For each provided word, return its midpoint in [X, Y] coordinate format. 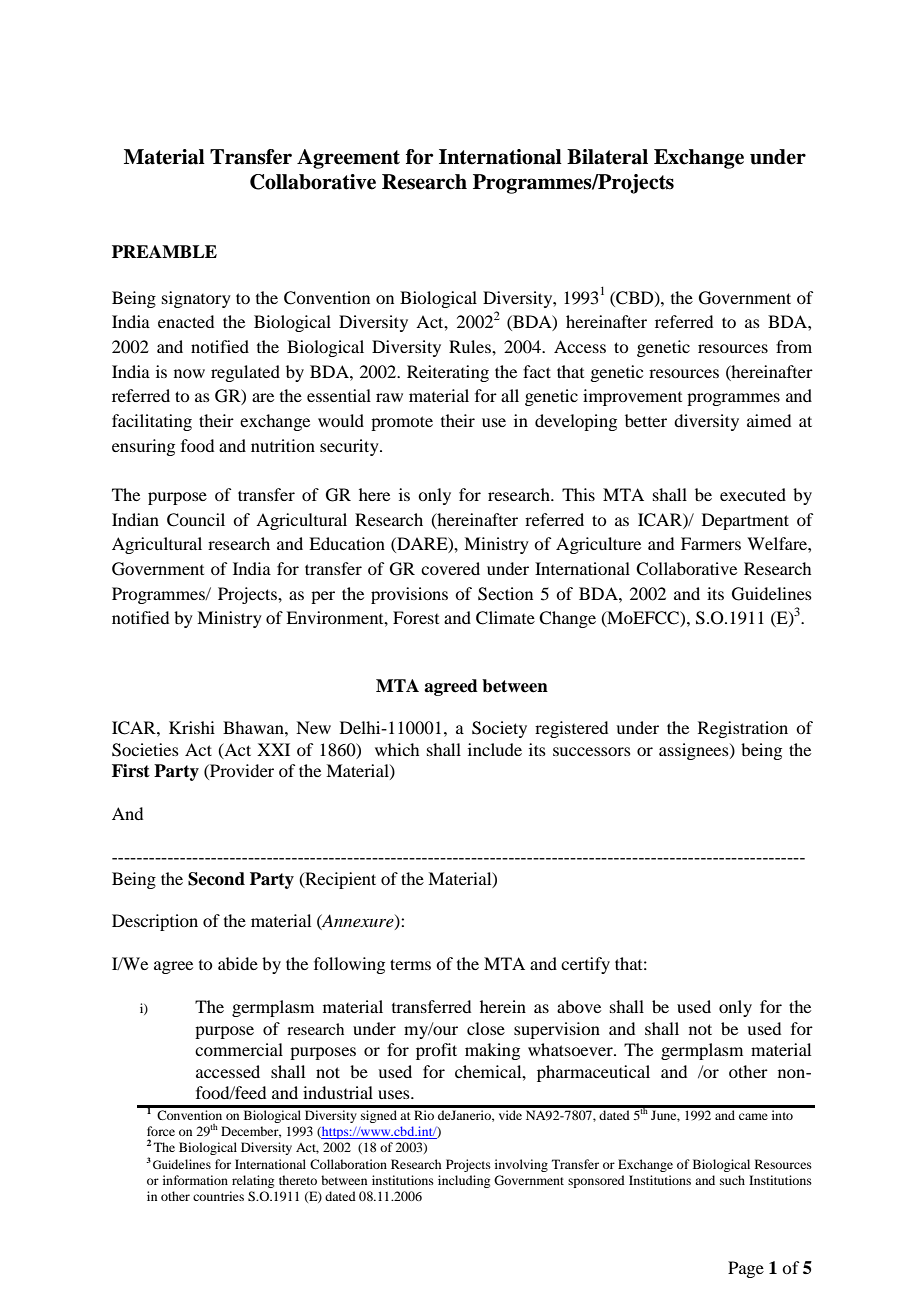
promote [402, 423]
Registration [743, 729]
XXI [273, 749]
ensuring [143, 447]
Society [499, 729]
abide [238, 963]
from [794, 346]
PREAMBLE [164, 251]
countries [218, 1196]
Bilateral [607, 157]
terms [410, 964]
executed [753, 494]
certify [585, 965]
